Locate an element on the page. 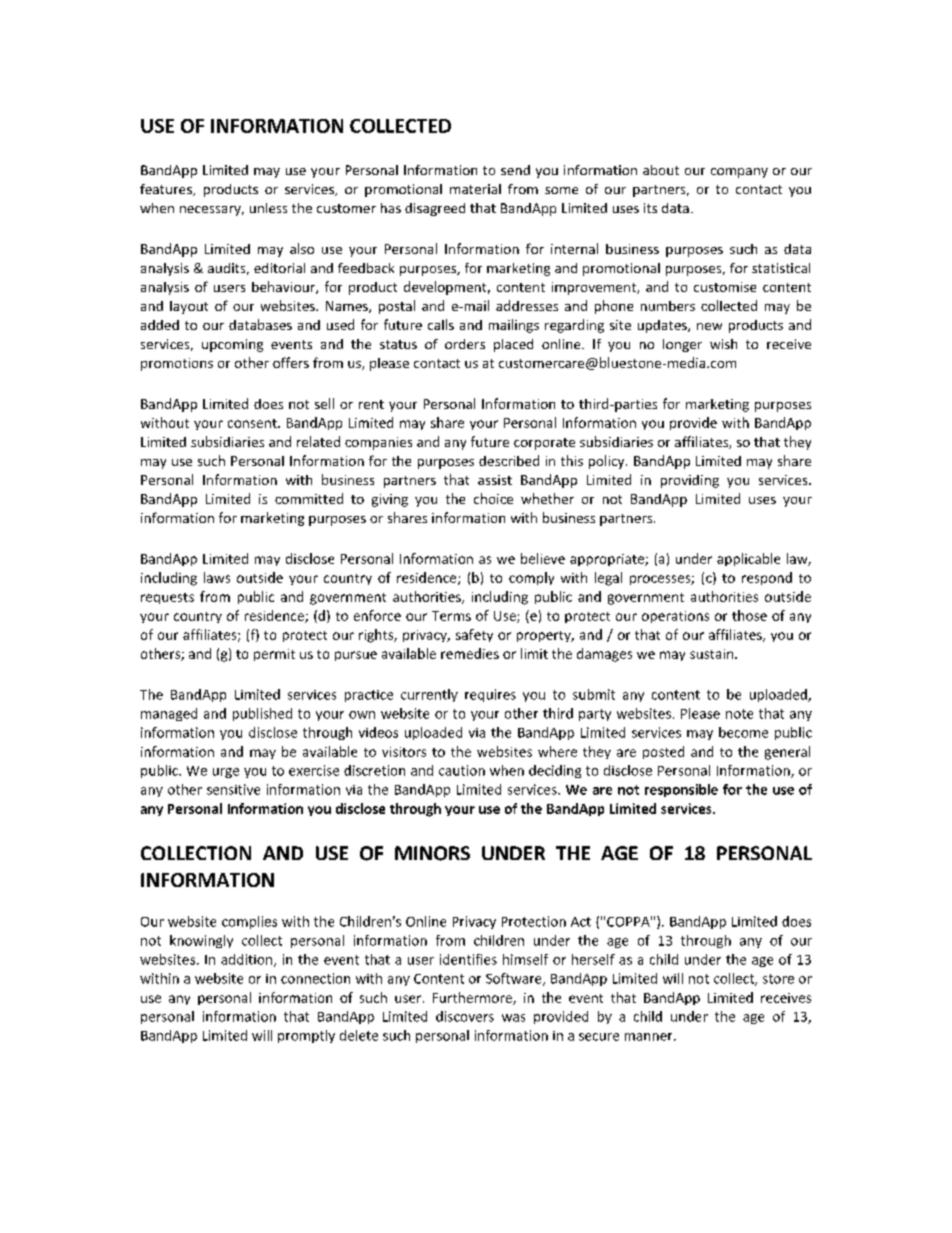  laws is located at coordinates (217, 577).
